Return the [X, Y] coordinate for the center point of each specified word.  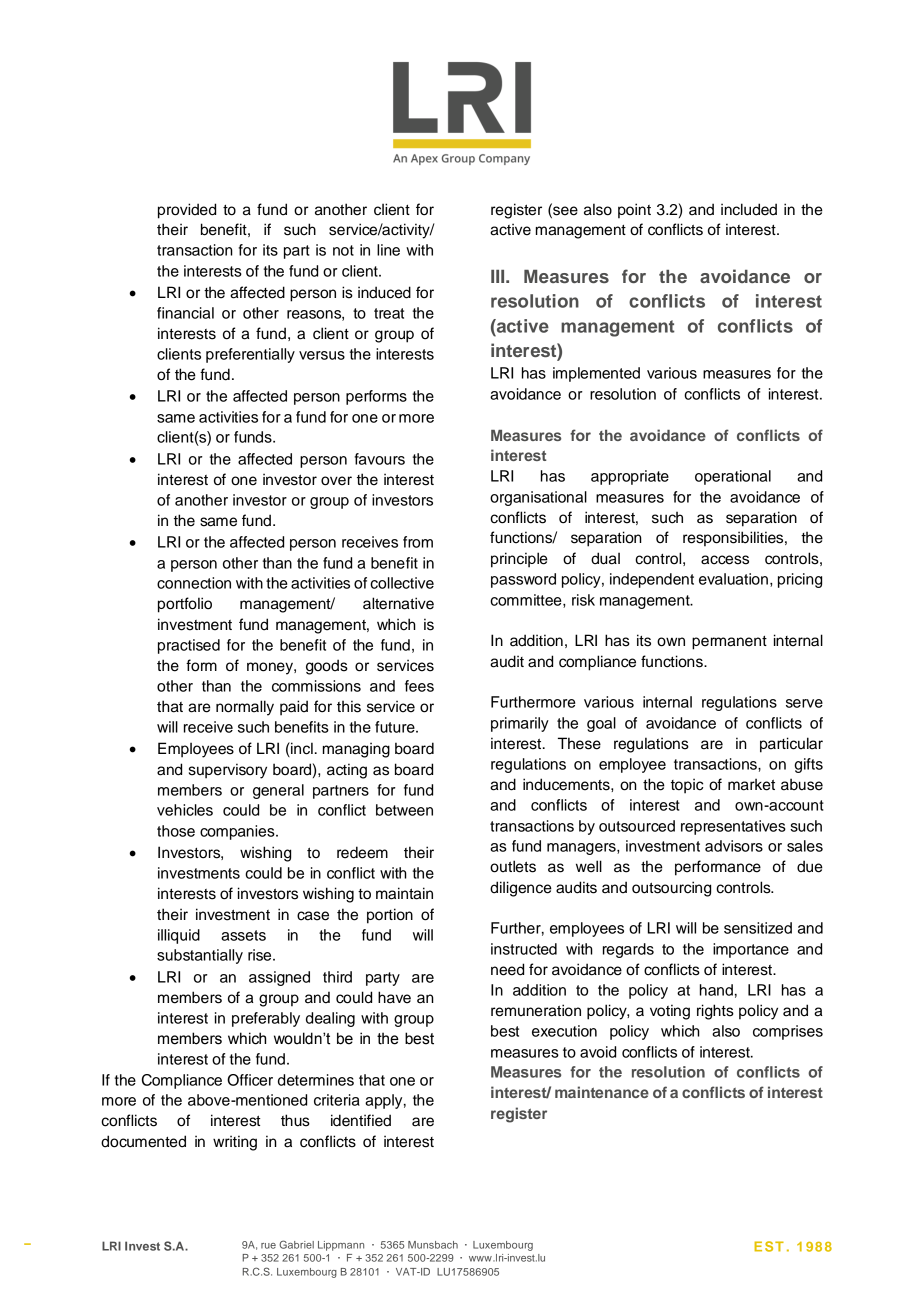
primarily [520, 724]
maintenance [602, 1092]
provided [187, 211]
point [634, 211]
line [388, 250]
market [751, 784]
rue [268, 1246]
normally [245, 708]
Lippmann [341, 1246]
